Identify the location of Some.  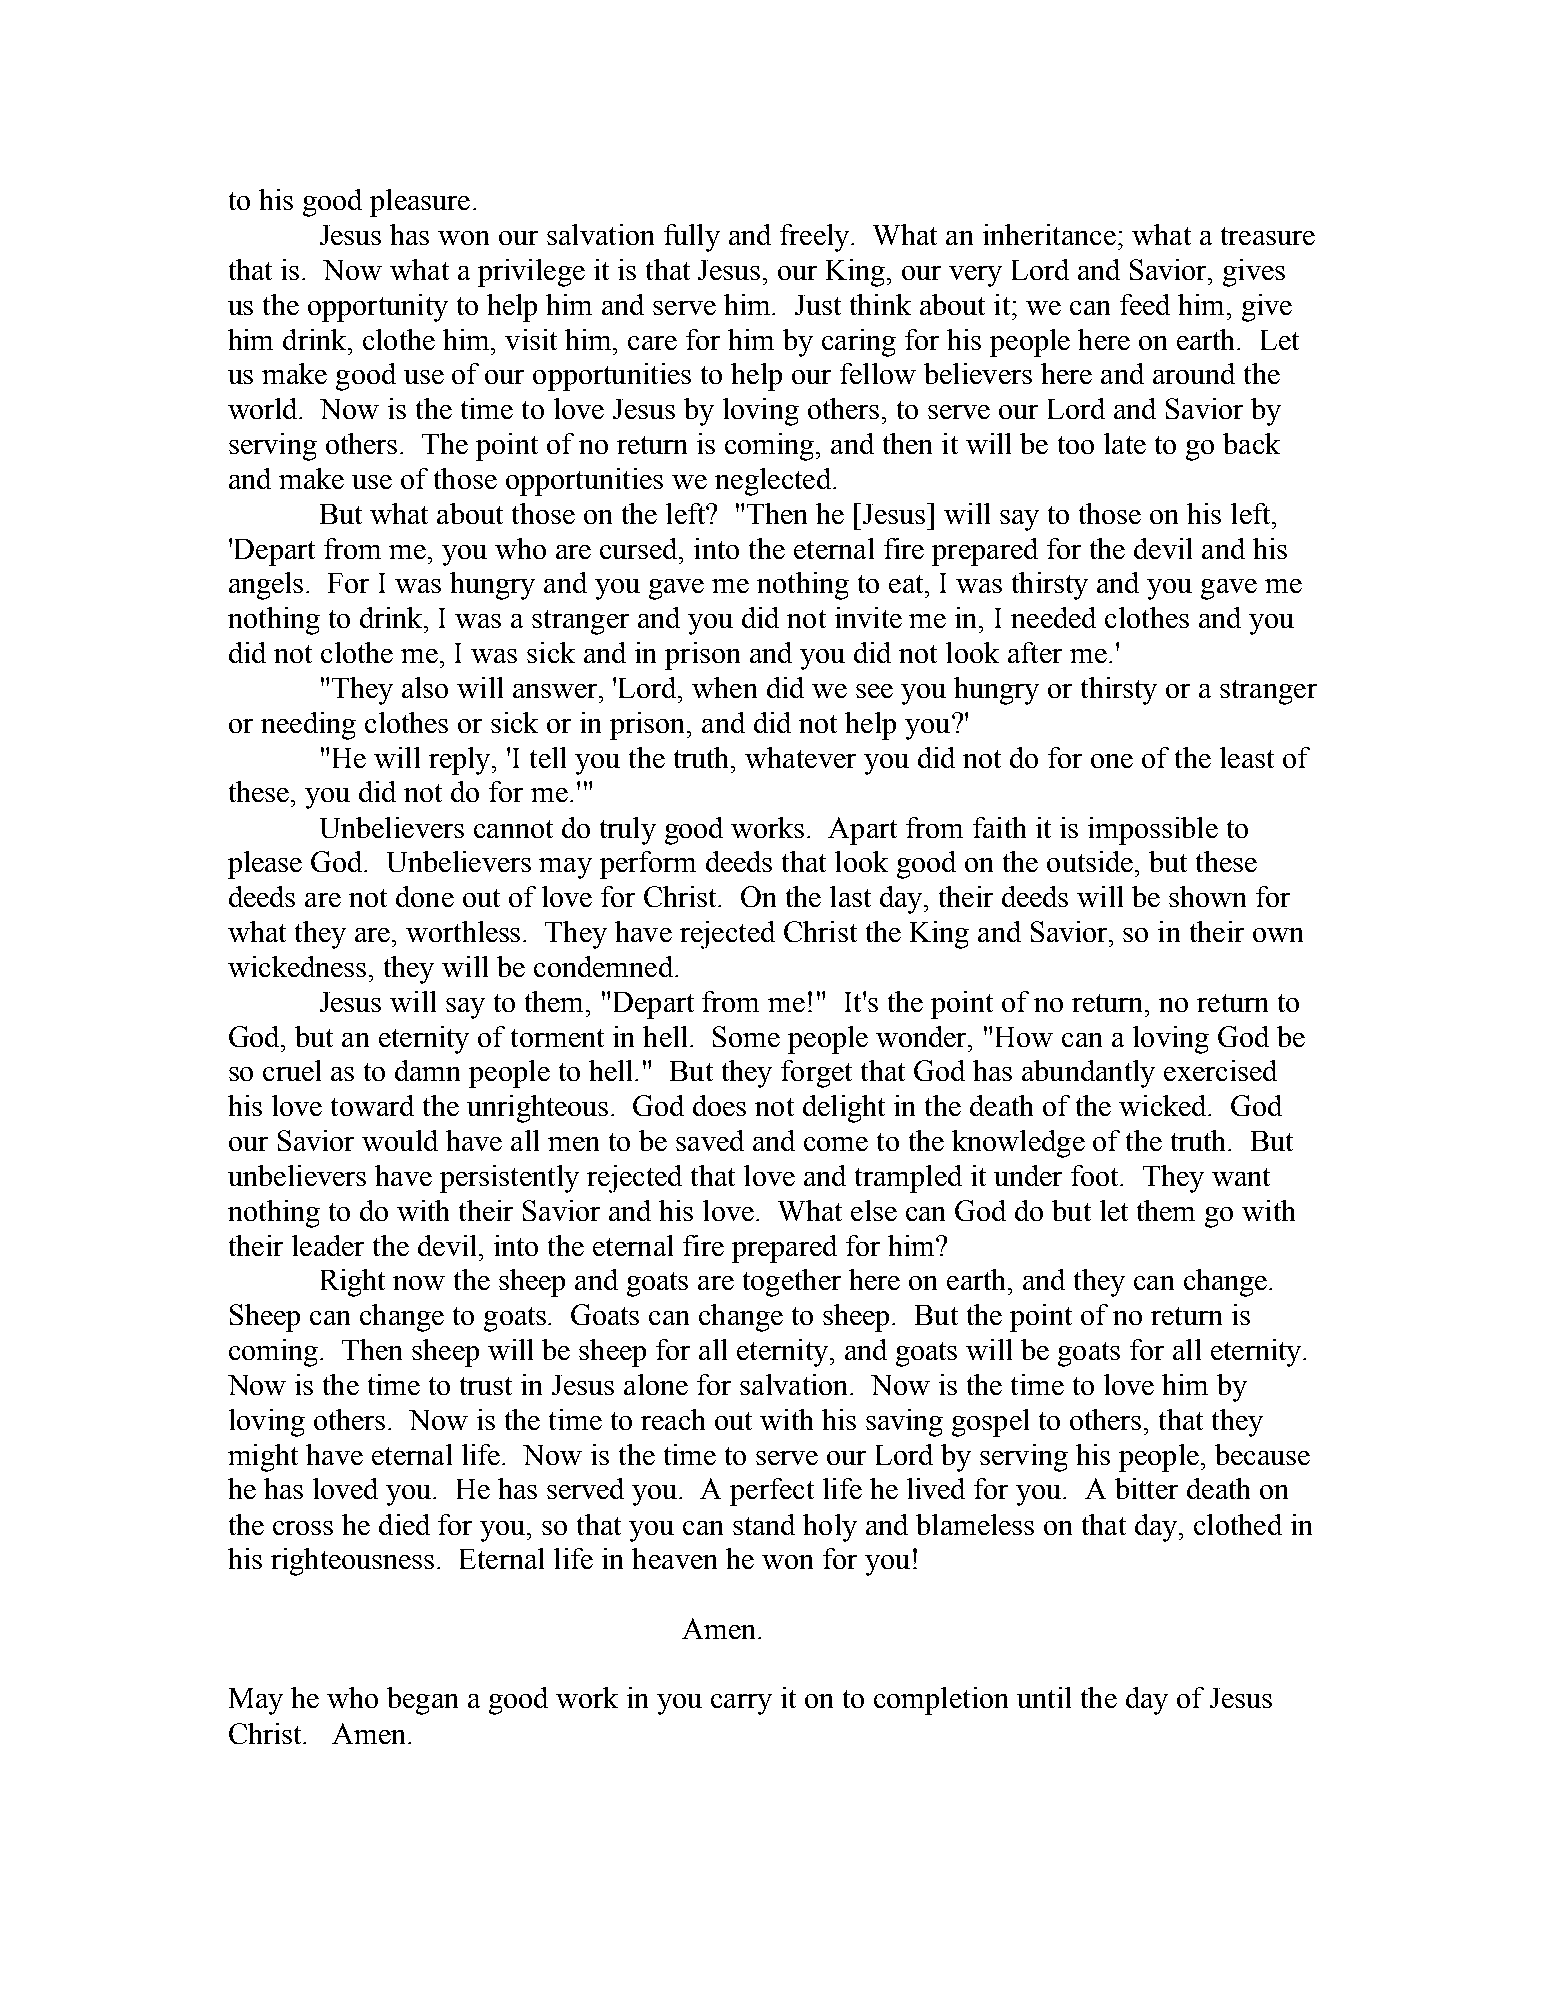
(746, 1036).
